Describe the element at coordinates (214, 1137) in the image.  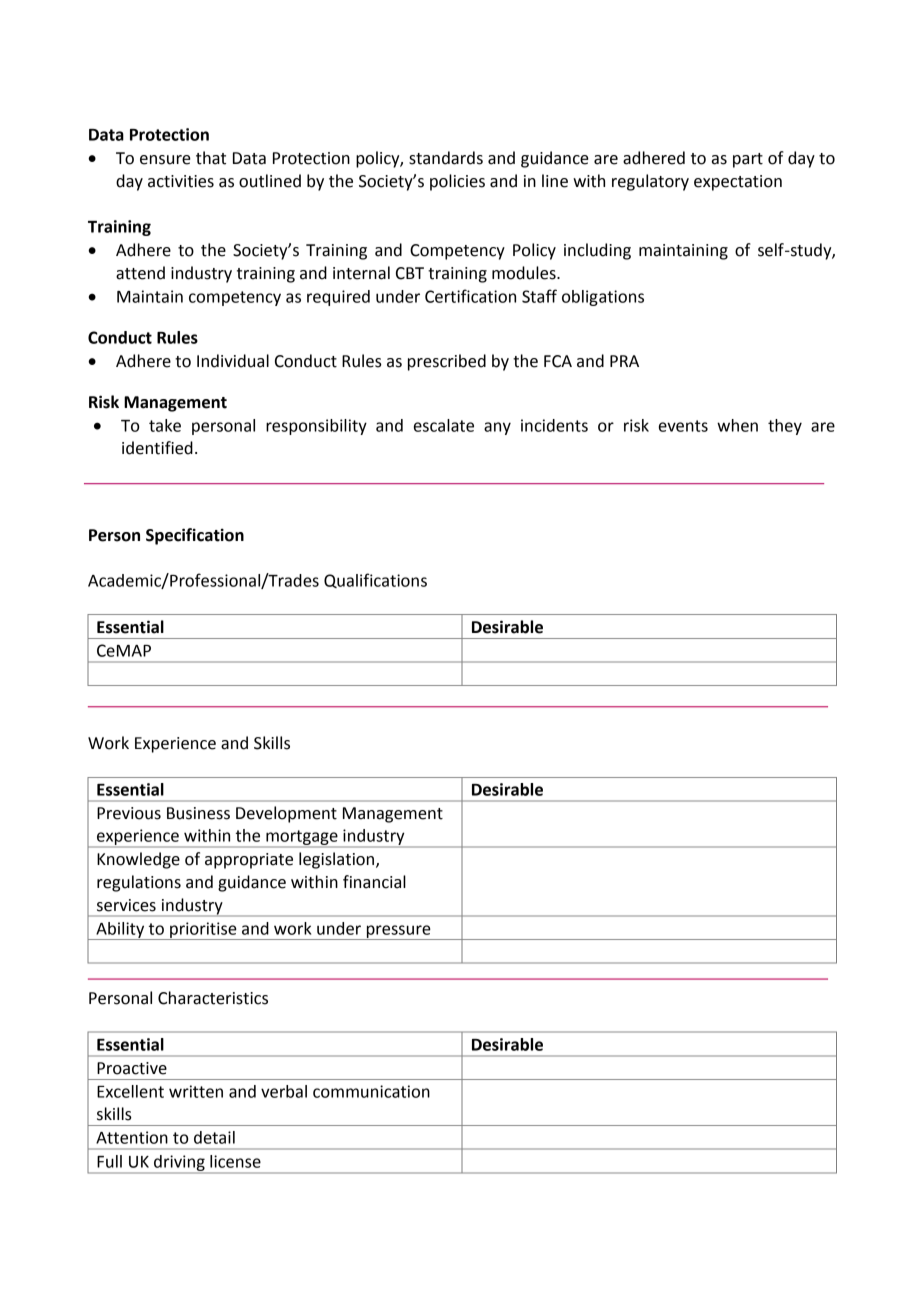
I see `detail` at that location.
